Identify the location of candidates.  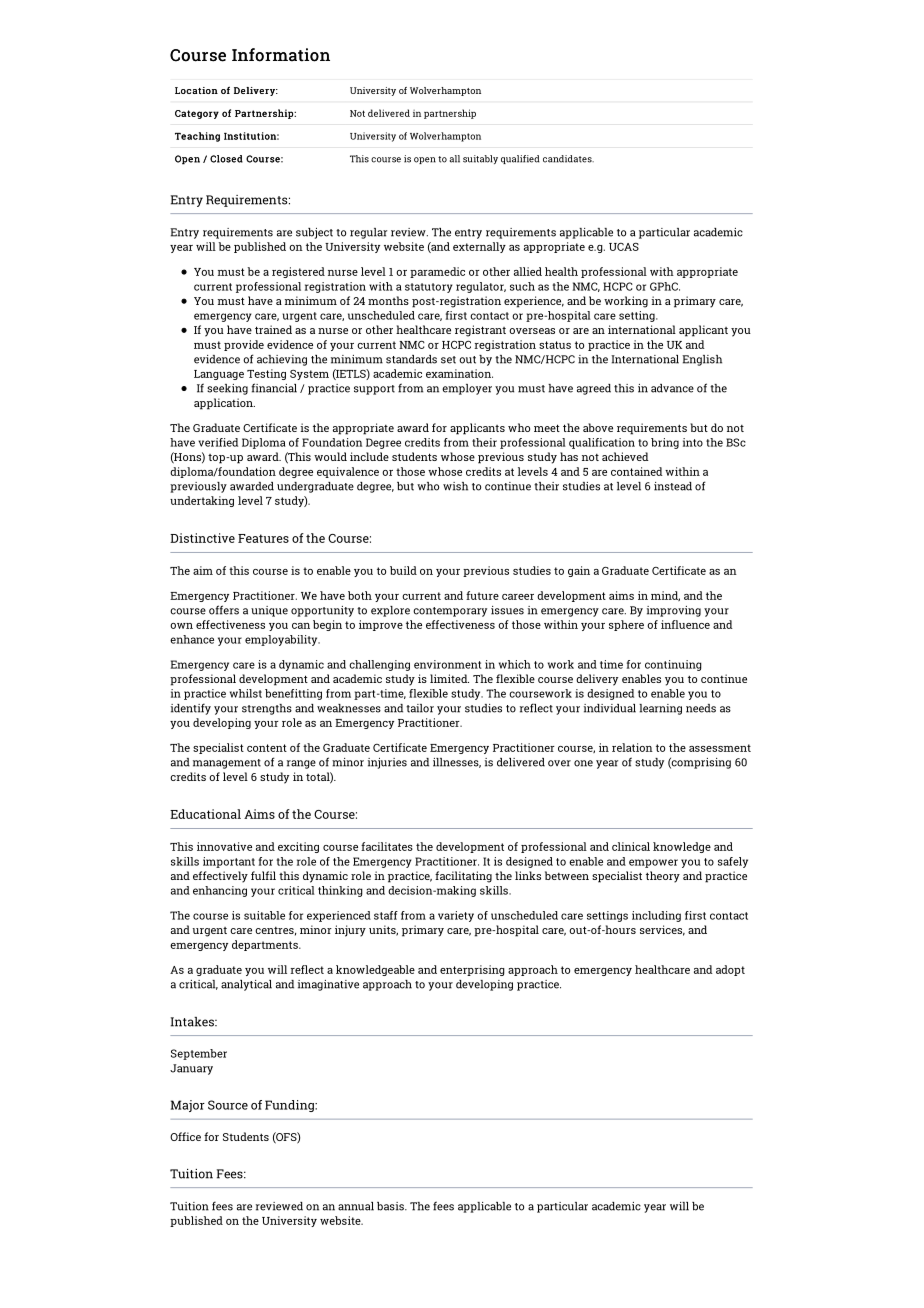
(568, 159).
